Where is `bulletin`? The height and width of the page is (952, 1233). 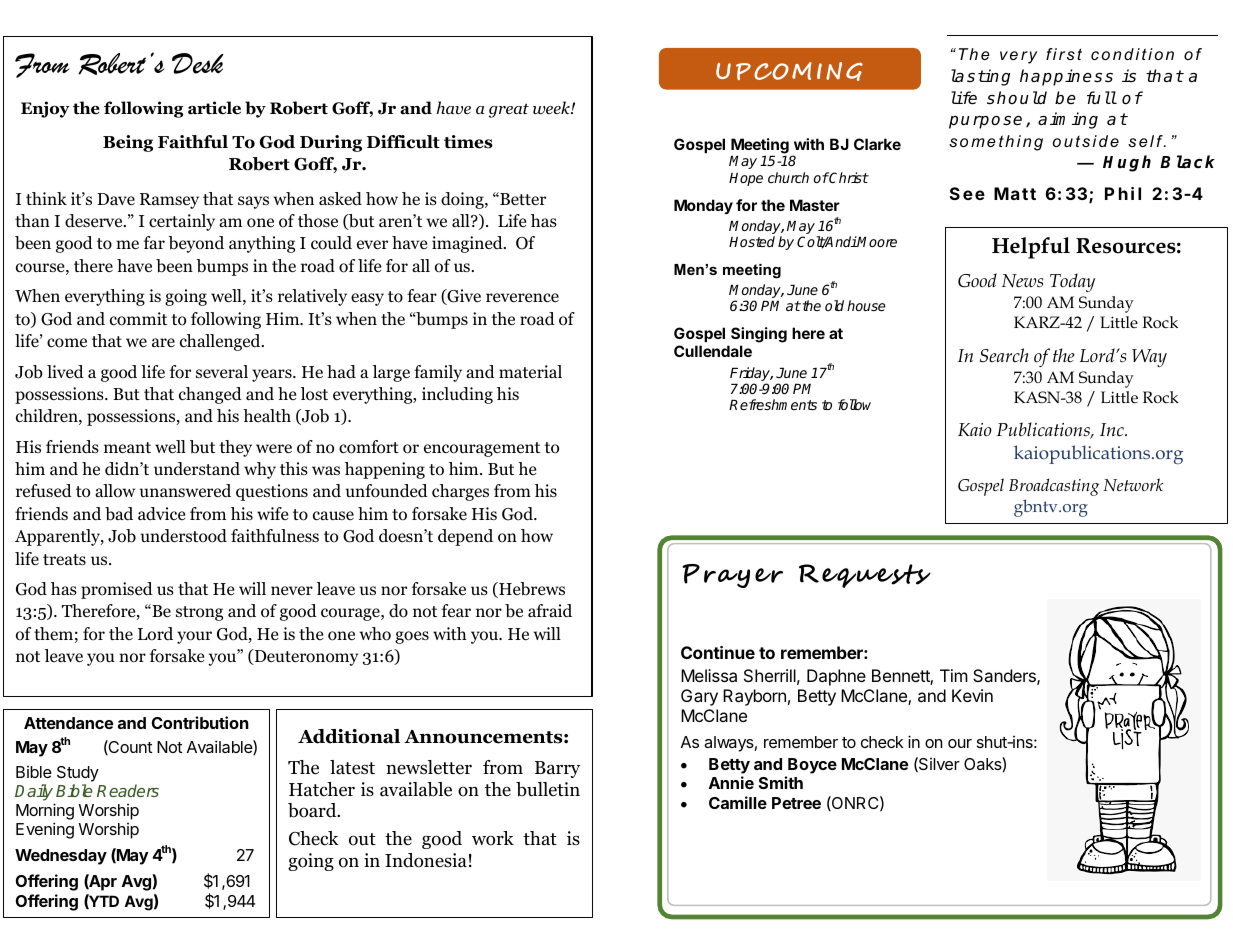
bulletin is located at coordinates (548, 789).
